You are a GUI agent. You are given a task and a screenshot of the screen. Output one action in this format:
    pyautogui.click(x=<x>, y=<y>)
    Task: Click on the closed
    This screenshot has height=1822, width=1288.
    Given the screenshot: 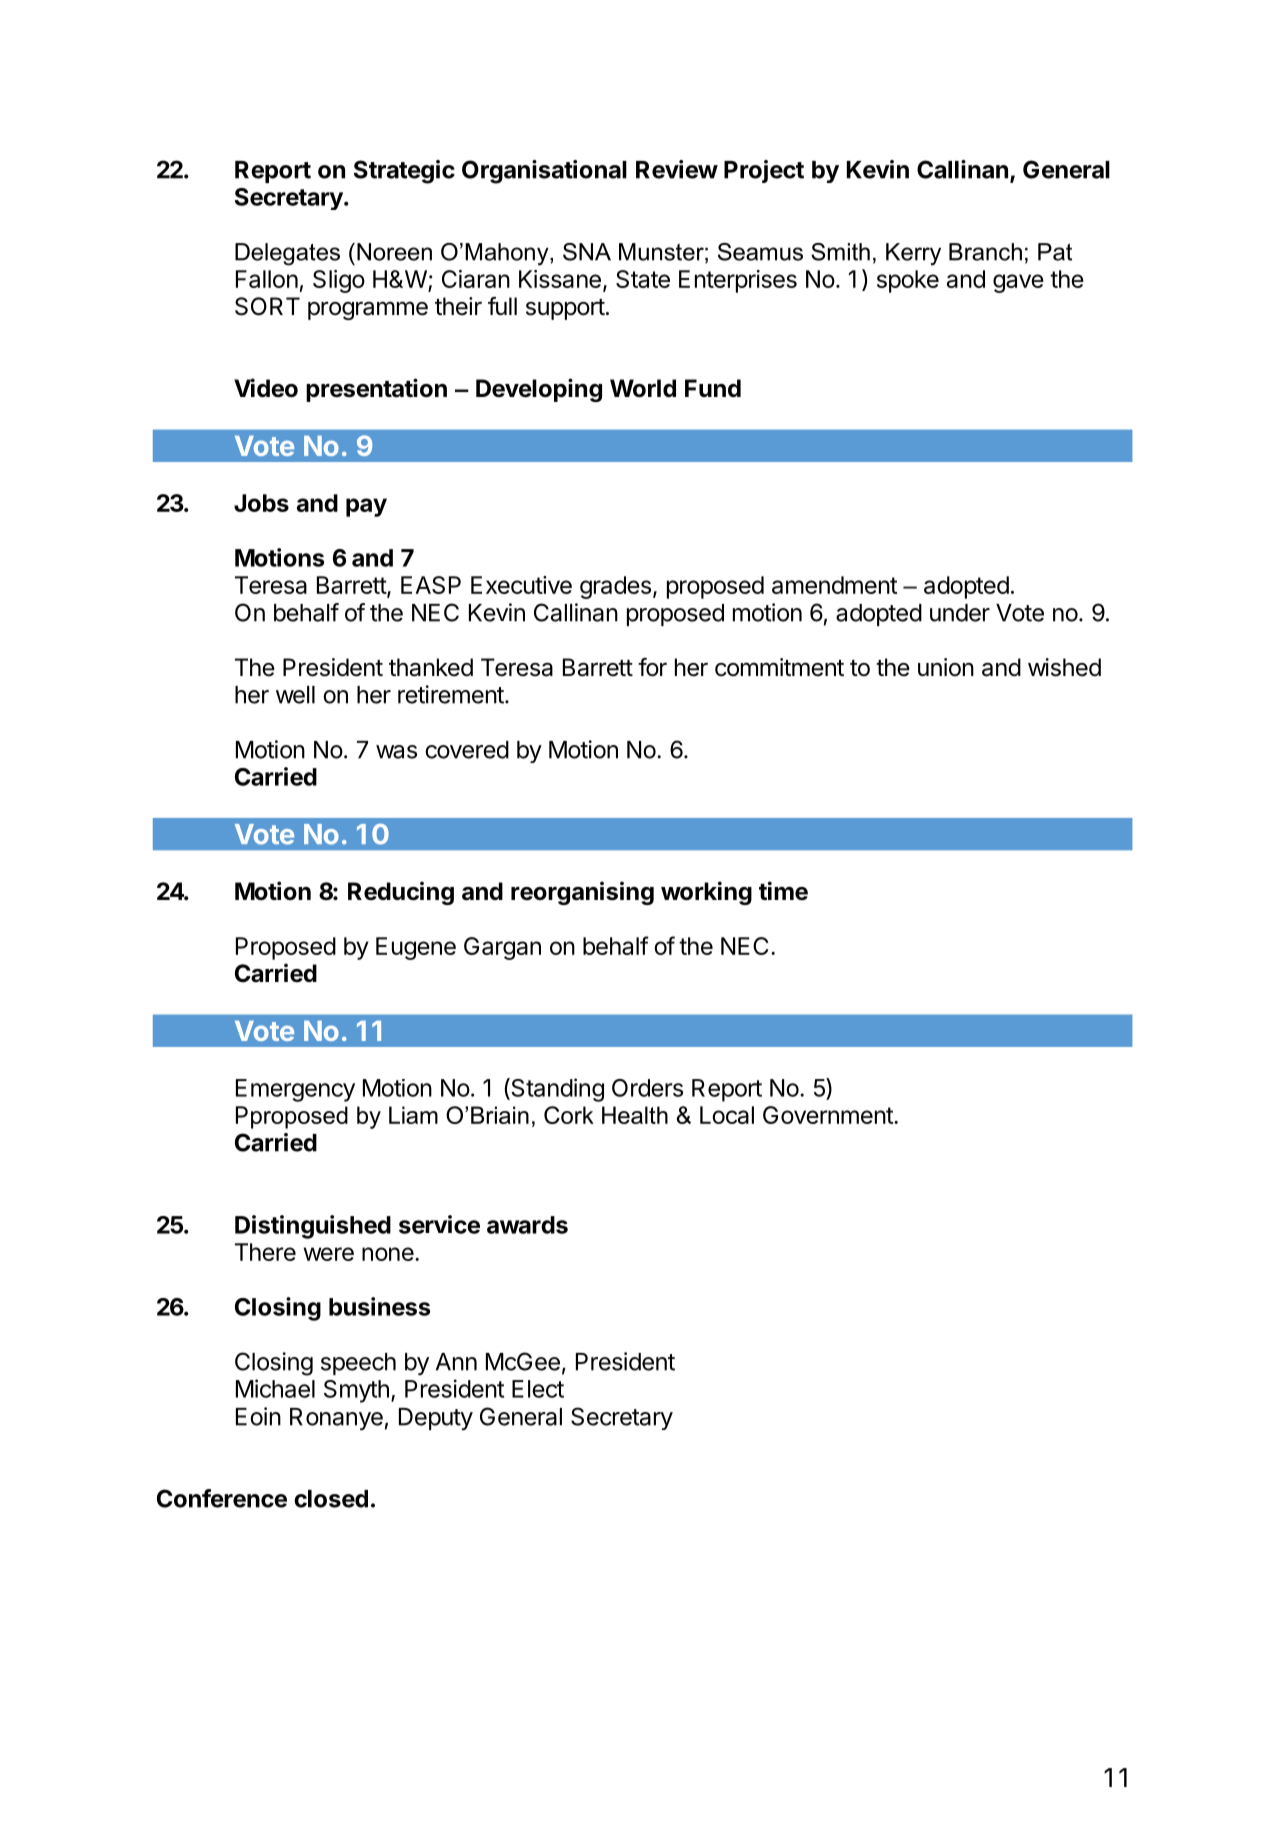 What is the action you would take?
    pyautogui.click(x=331, y=1499)
